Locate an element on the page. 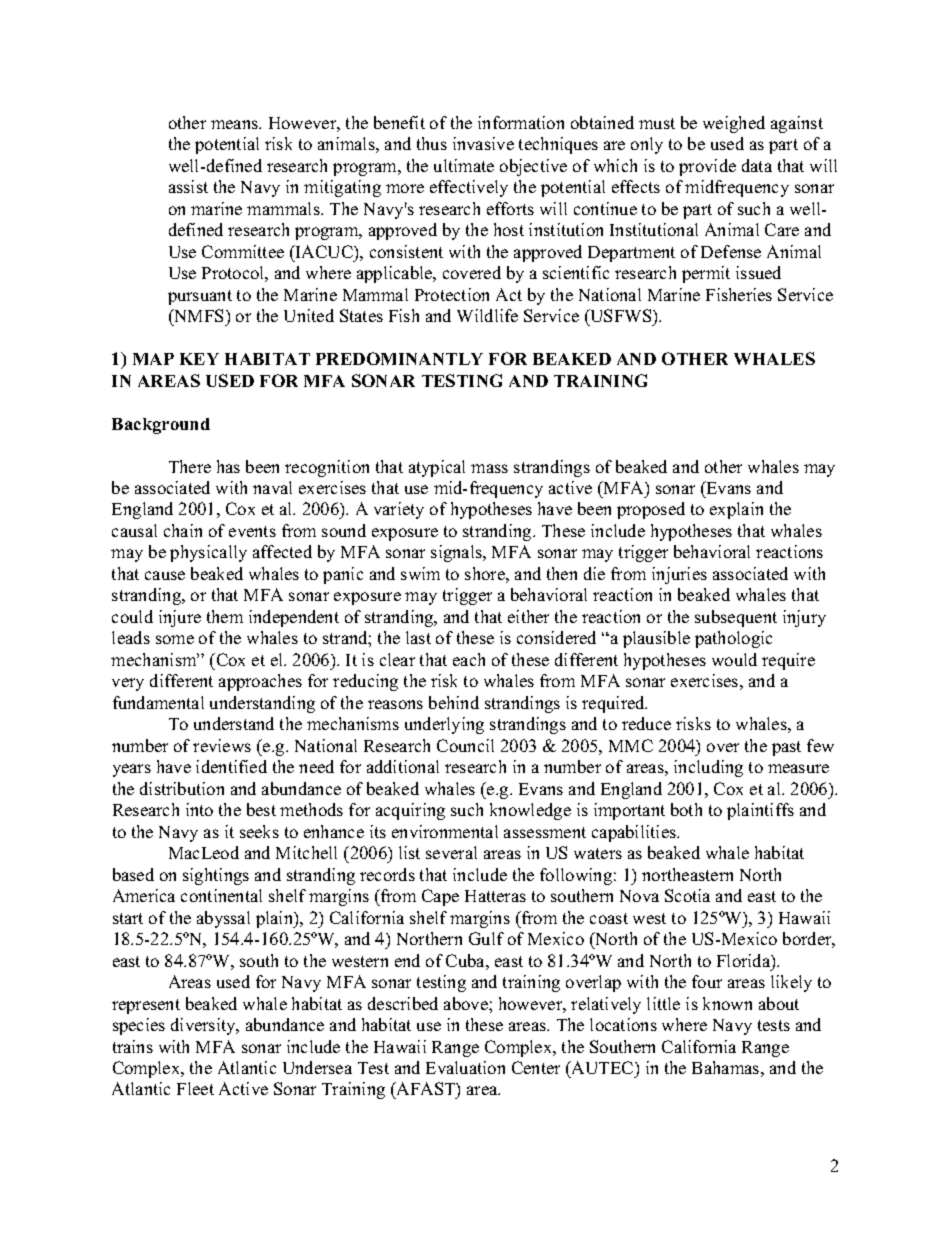 Image resolution: width=952 pixels, height=1233 pixels. environmental is located at coordinates (445, 831).
